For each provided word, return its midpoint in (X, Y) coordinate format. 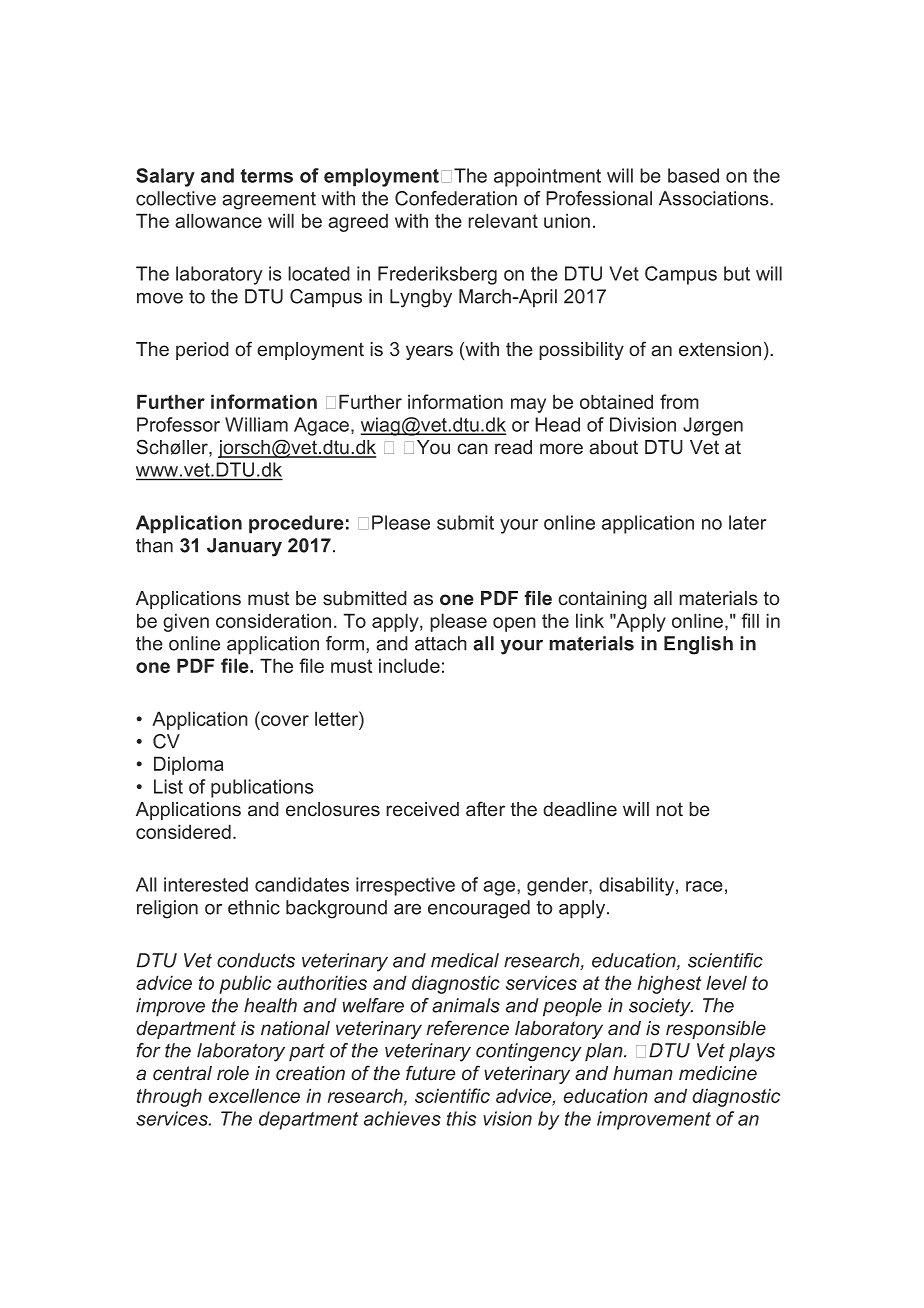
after (485, 809)
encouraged (479, 909)
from (679, 401)
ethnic (254, 907)
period (202, 351)
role (233, 1073)
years (429, 352)
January (244, 547)
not (669, 809)
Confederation (456, 198)
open (514, 624)
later (748, 522)
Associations (715, 198)
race (704, 886)
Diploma (189, 765)
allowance (218, 220)
